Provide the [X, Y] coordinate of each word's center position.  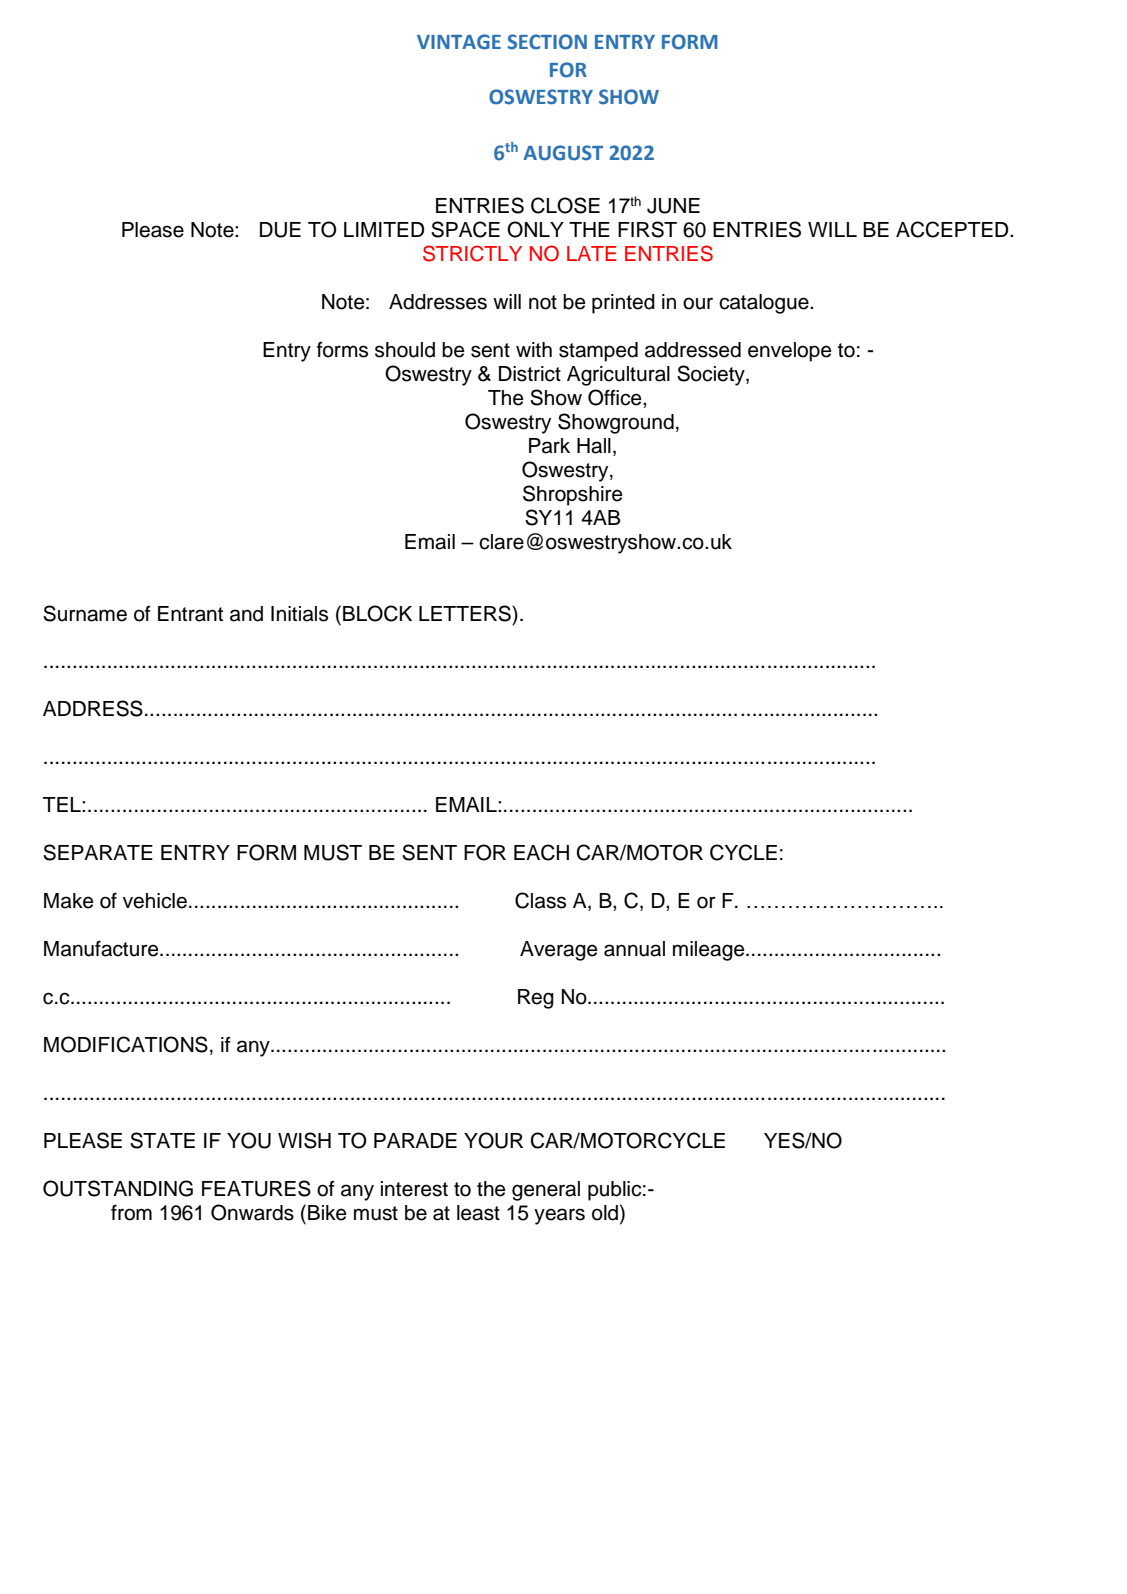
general [546, 1191]
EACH [541, 852]
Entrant [190, 614]
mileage [710, 951]
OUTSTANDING [118, 1188]
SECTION [547, 42]
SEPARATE [98, 852]
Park [549, 446]
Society [712, 375]
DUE [280, 230]
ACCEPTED [953, 229]
